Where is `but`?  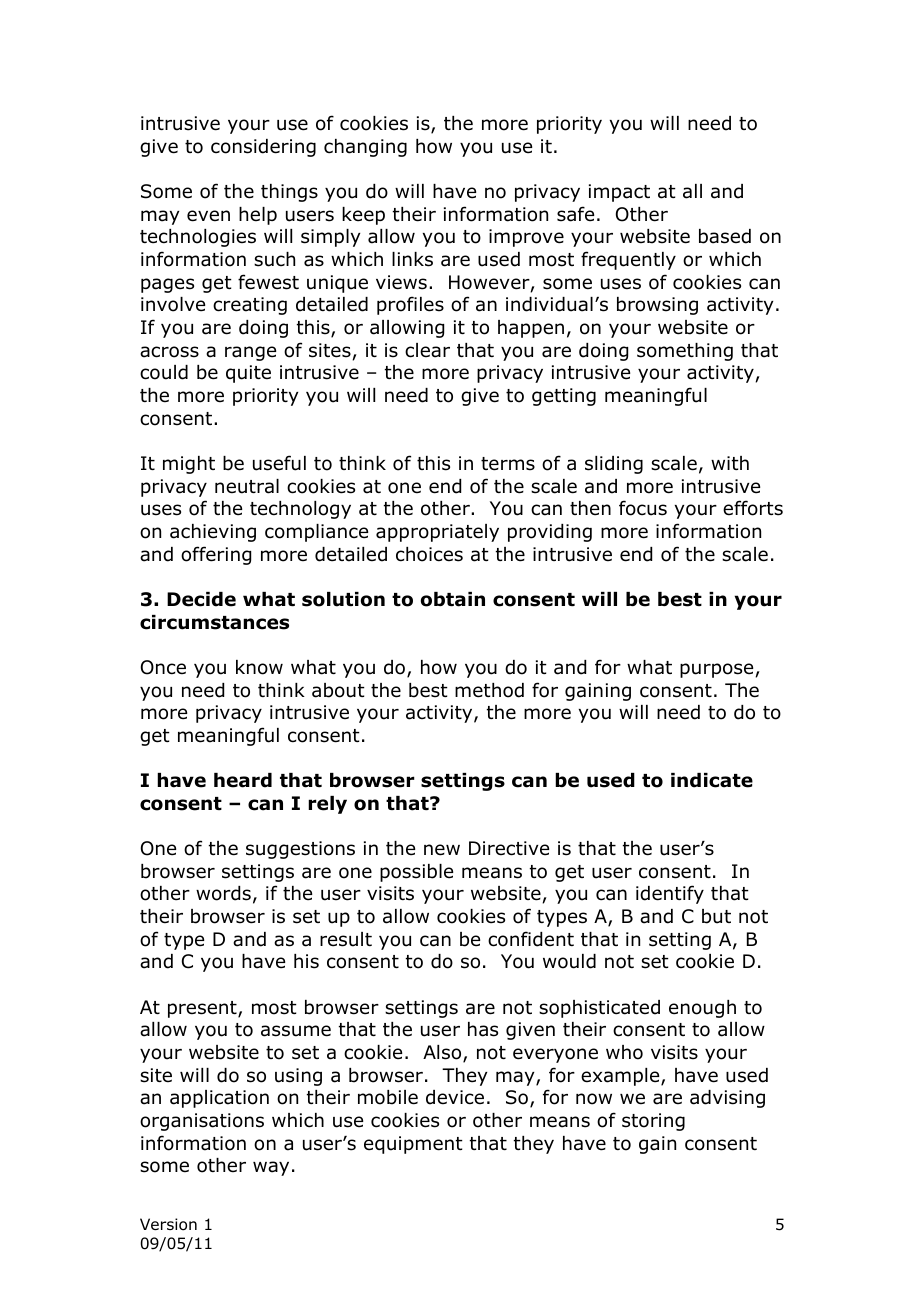
but is located at coordinates (716, 916).
